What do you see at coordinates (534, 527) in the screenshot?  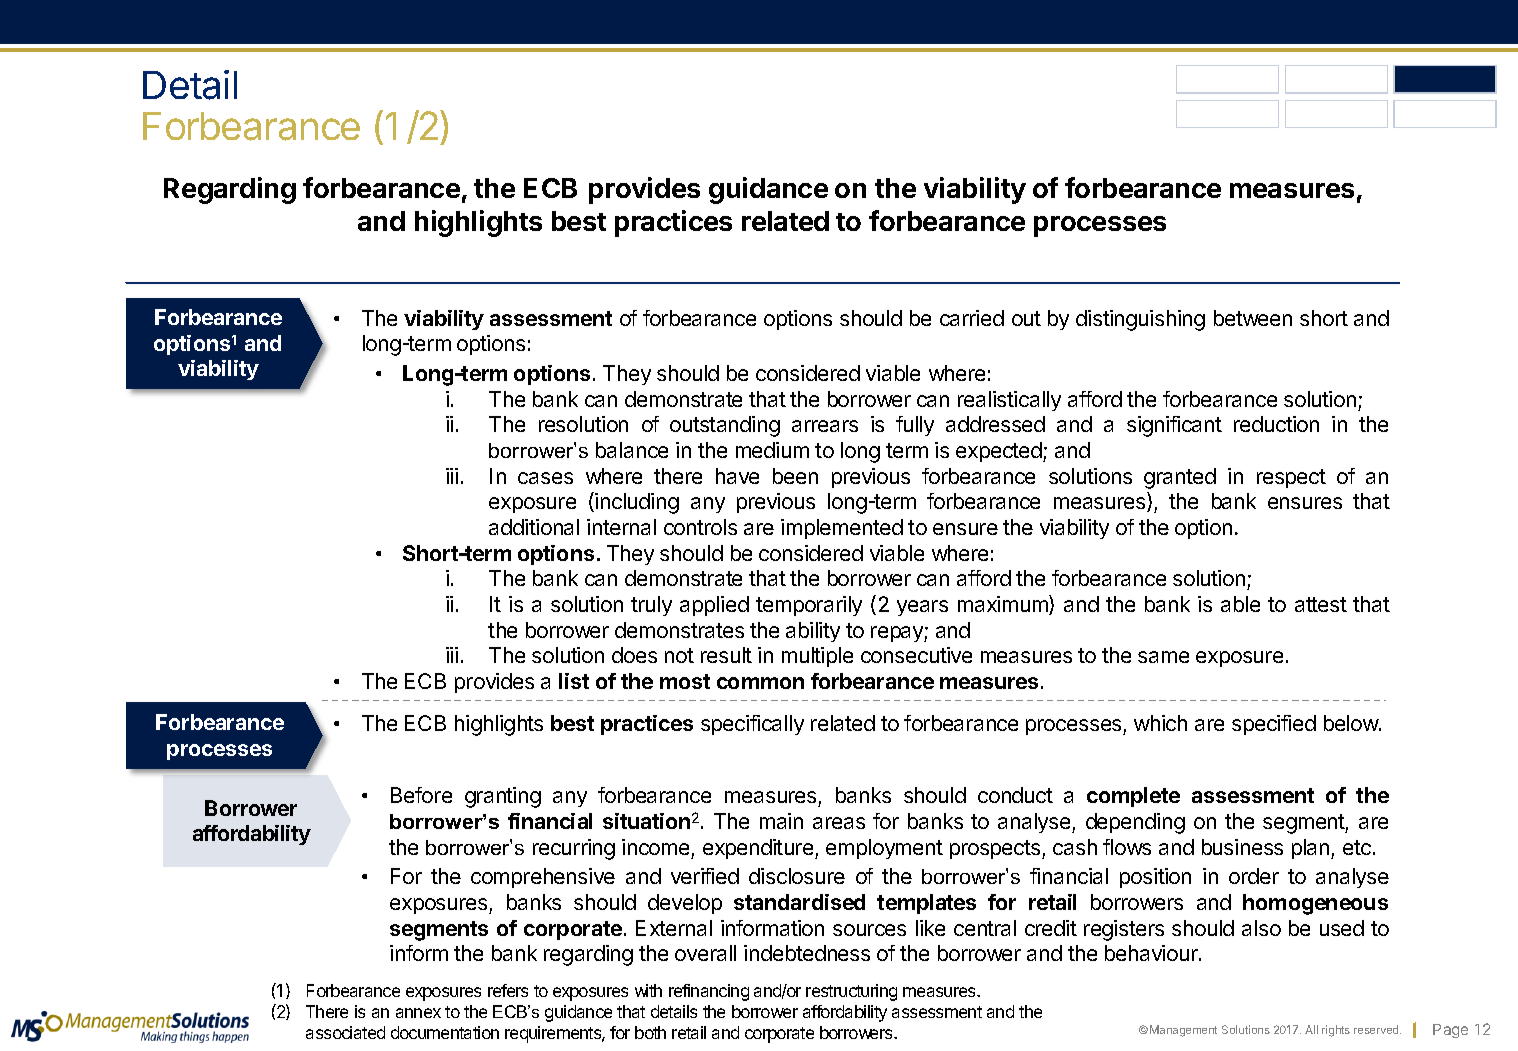 I see `additional` at bounding box center [534, 527].
